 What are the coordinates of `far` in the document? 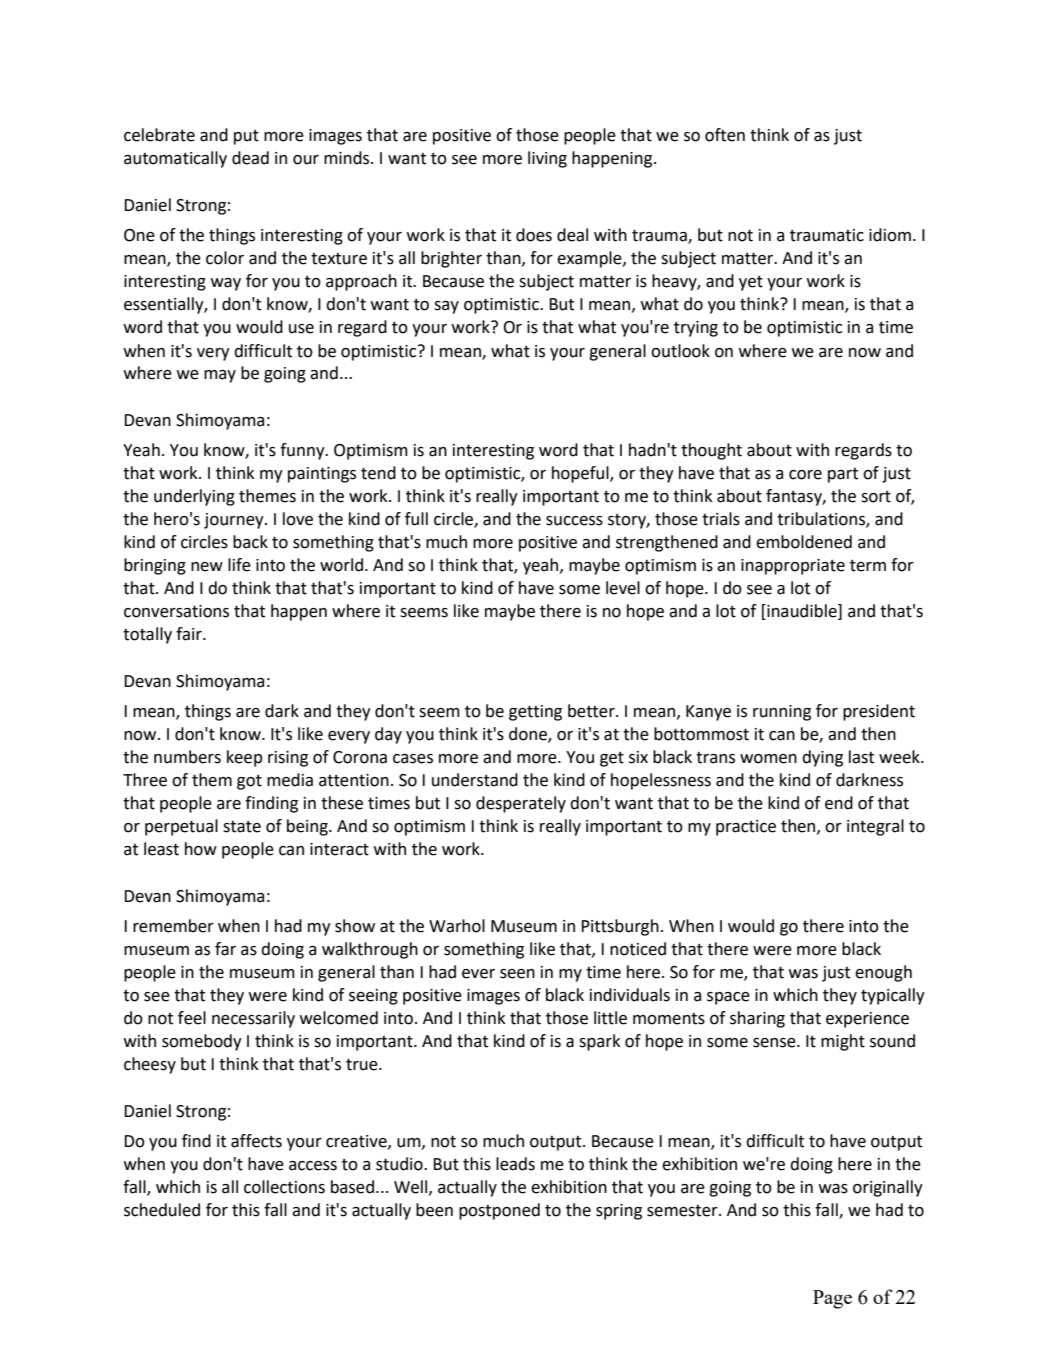 It's located at (225, 949).
